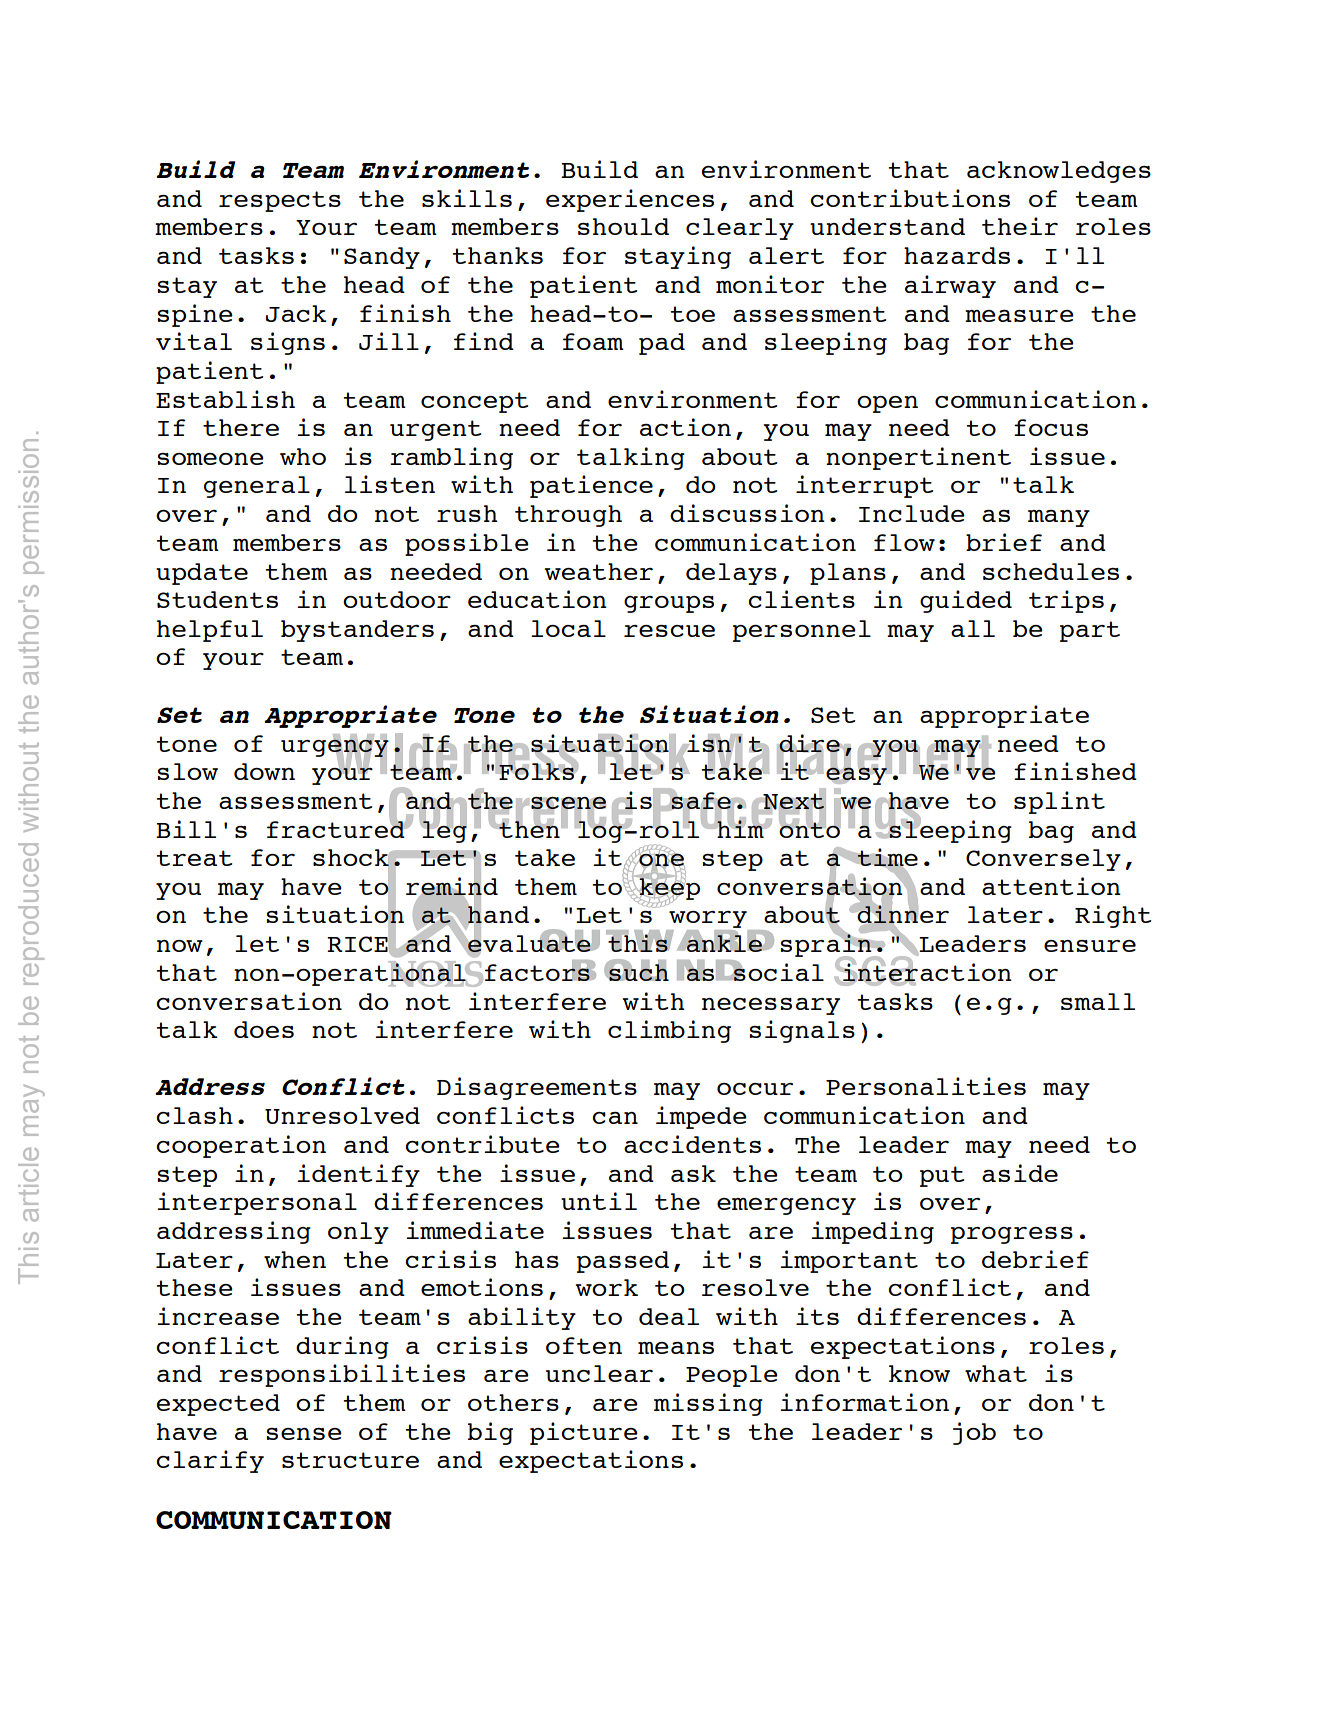 Image resolution: width=1324 pixels, height=1714 pixels. I want to click on sense, so click(304, 1434).
